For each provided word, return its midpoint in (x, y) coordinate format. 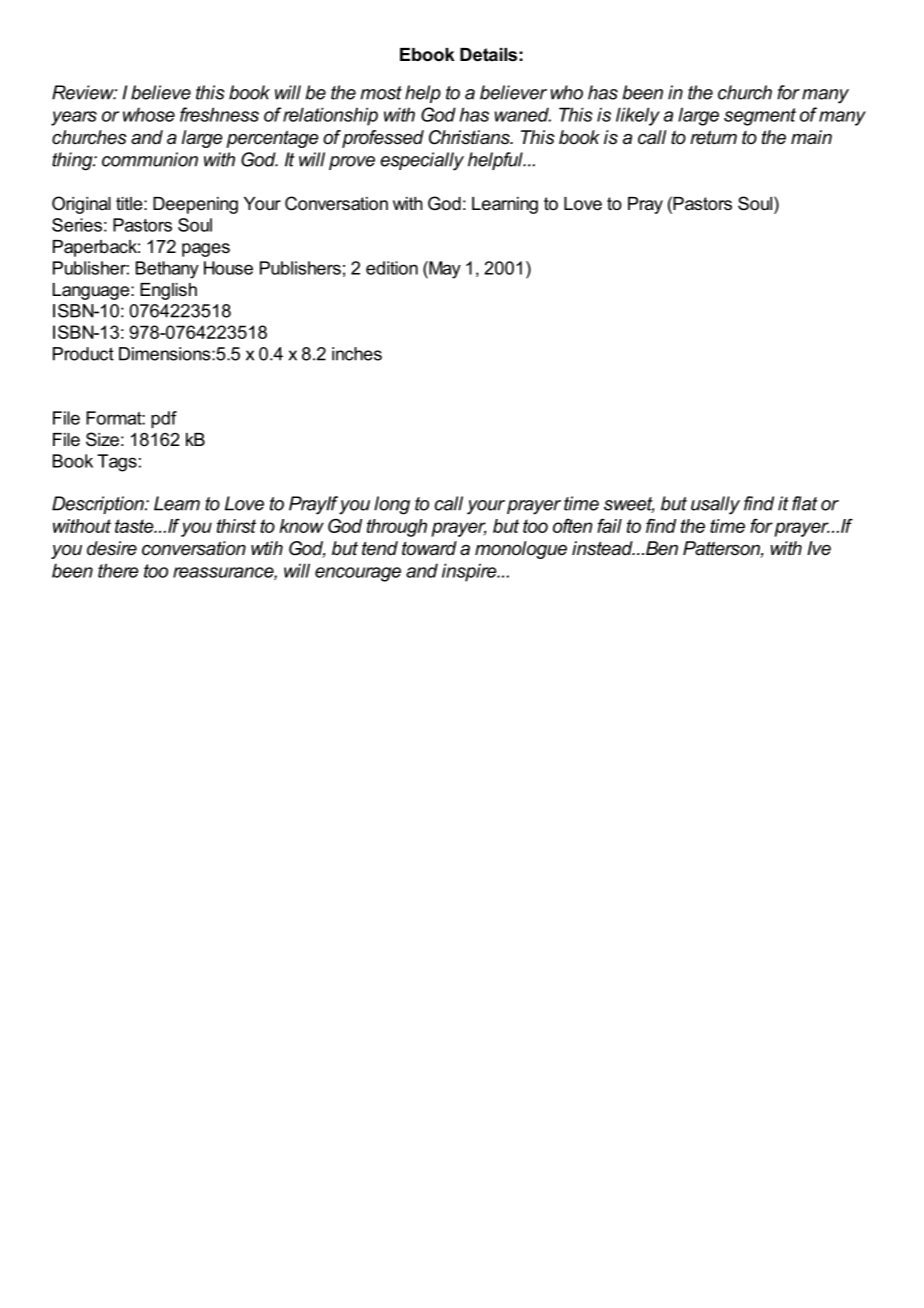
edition (392, 268)
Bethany (167, 270)
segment (760, 117)
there (118, 570)
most (381, 93)
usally (715, 505)
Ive (819, 548)
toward (429, 548)
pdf (164, 419)
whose (149, 114)
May (444, 270)
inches (357, 354)
